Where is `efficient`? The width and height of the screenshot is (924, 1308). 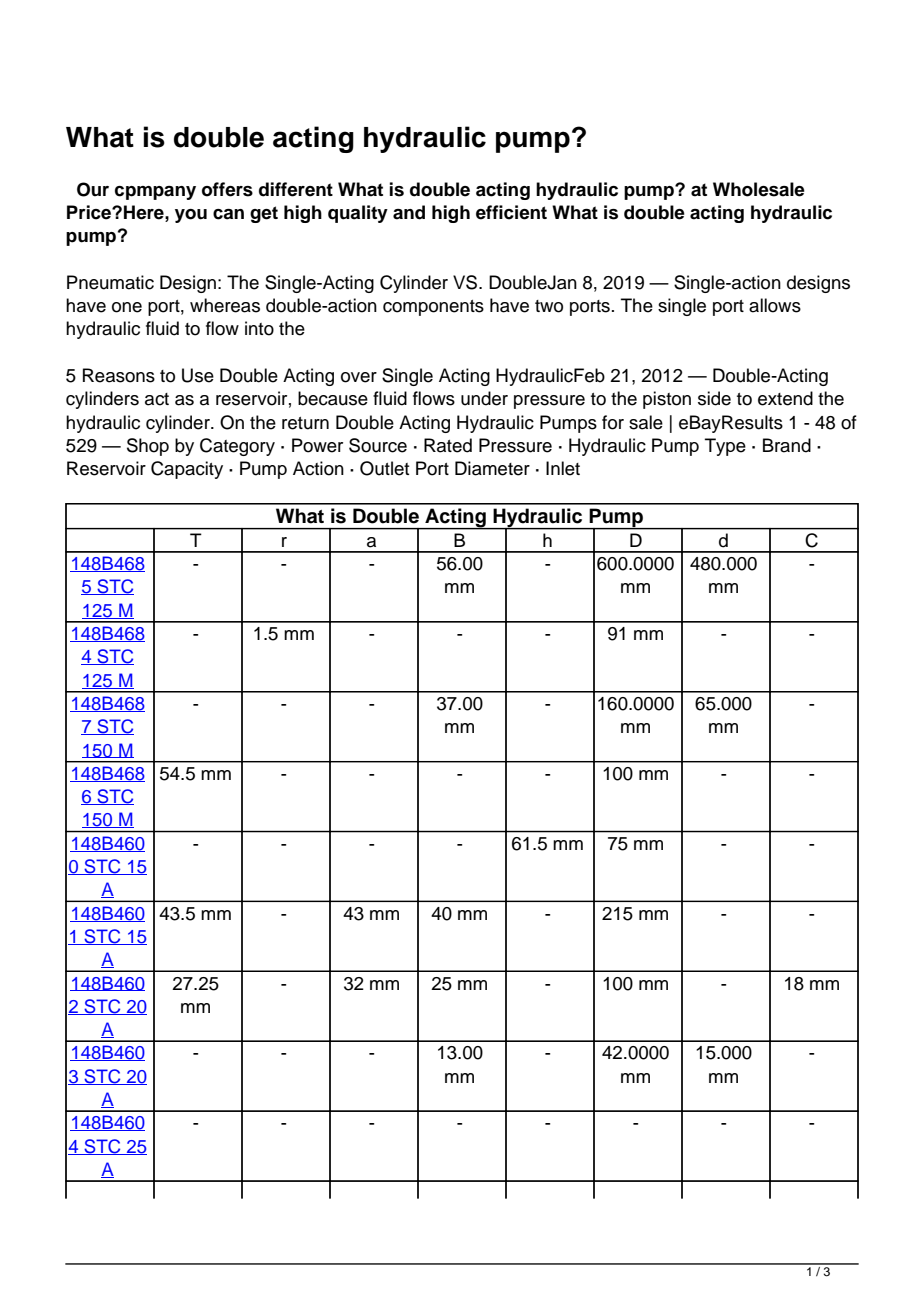 efficient is located at coordinates (511, 212).
